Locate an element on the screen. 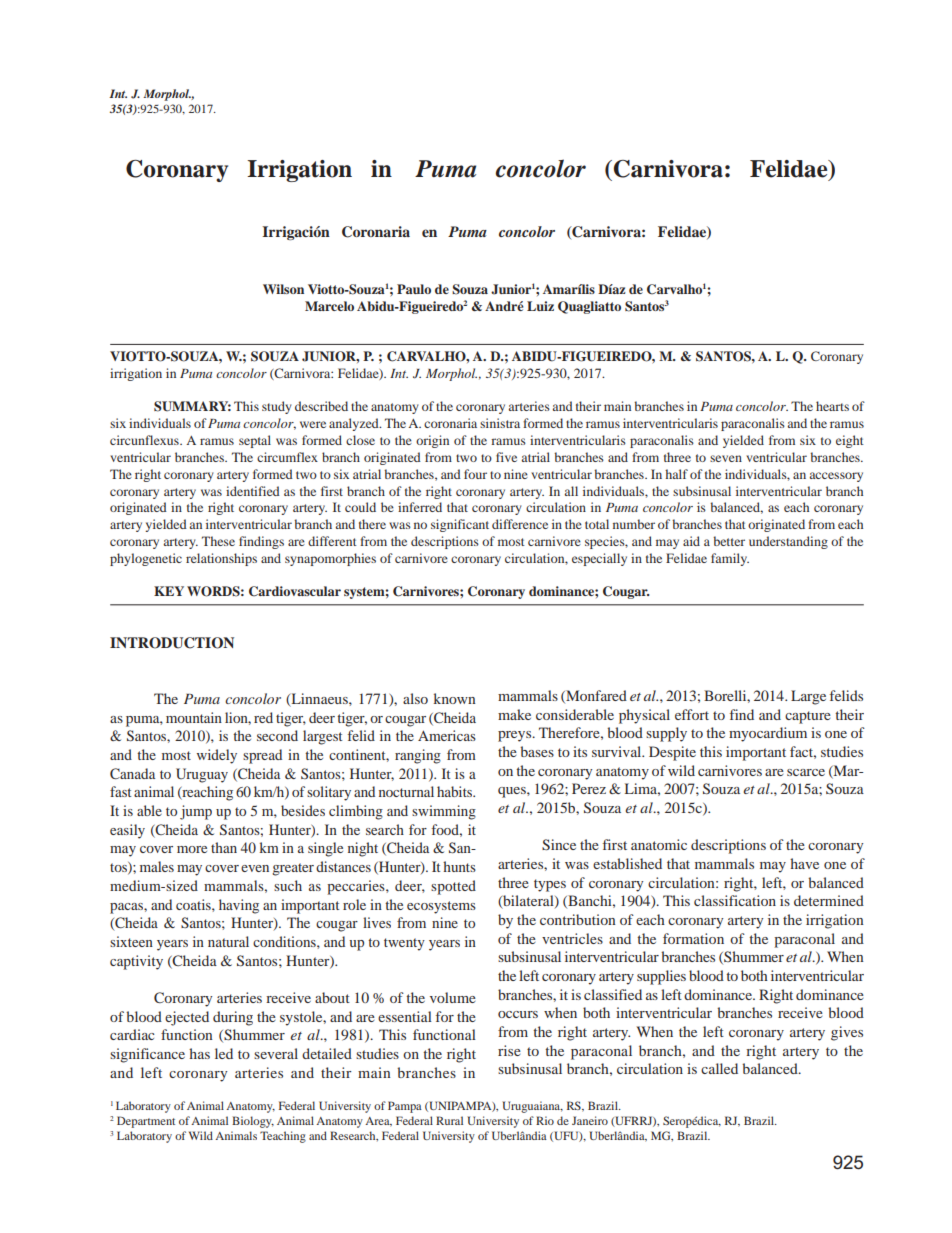  hearts is located at coordinates (832, 406).
